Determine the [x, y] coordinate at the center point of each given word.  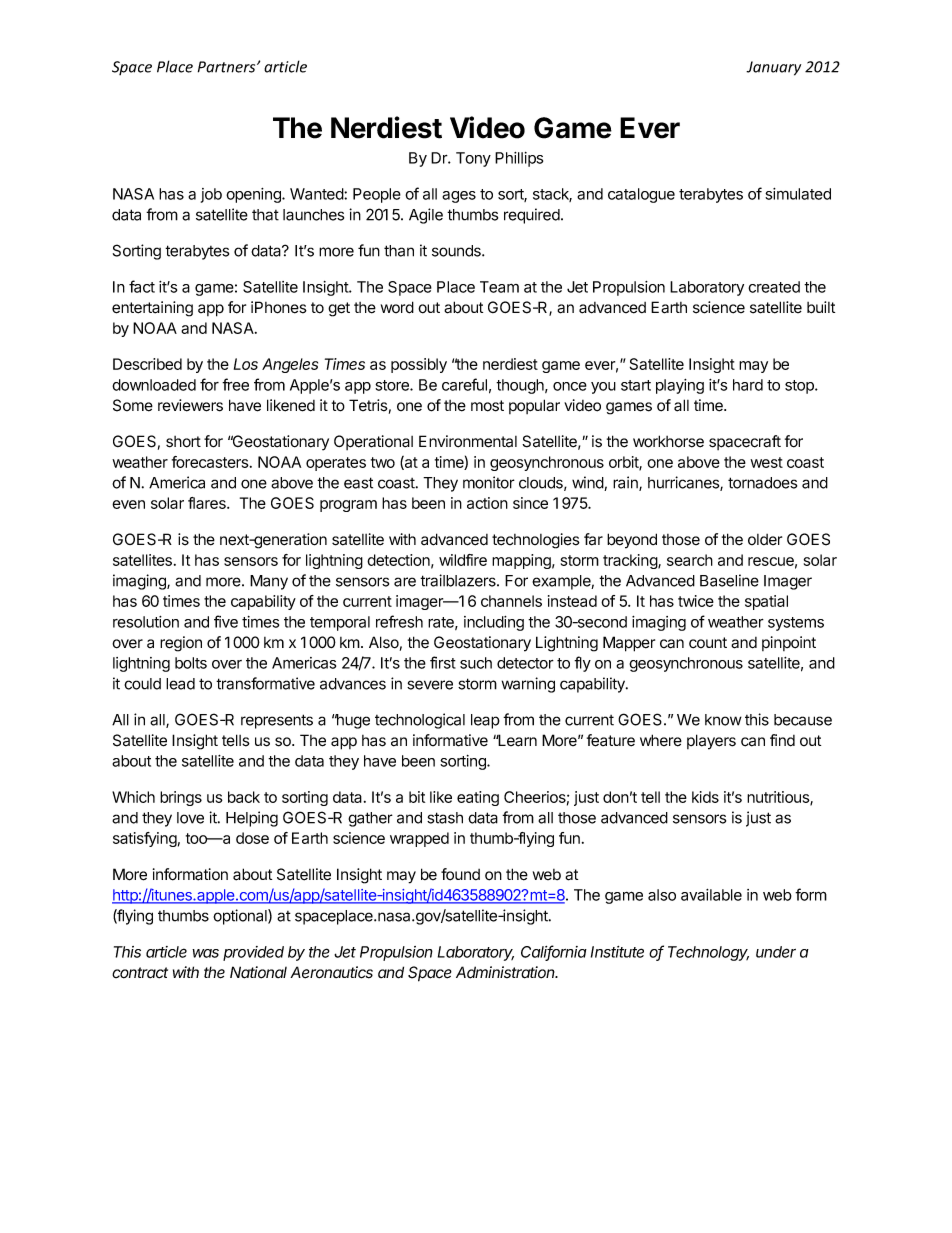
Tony [473, 159]
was [205, 953]
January [773, 68]
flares [208, 503]
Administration [507, 972]
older [765, 539]
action [487, 503]
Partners [228, 67]
